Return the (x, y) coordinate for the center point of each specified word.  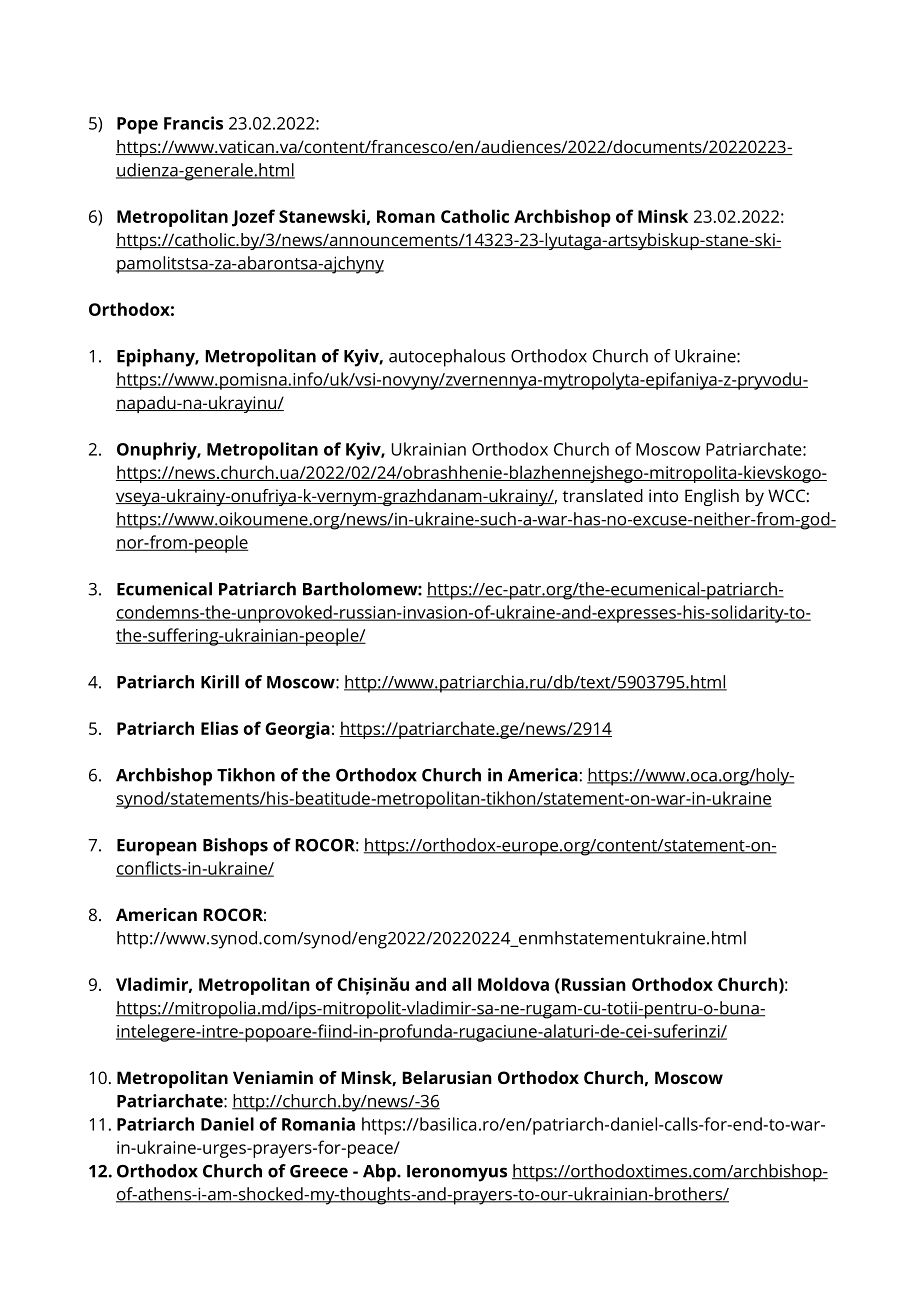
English (712, 497)
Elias (219, 728)
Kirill (220, 682)
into (663, 495)
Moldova (513, 984)
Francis (193, 123)
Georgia (297, 730)
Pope (137, 125)
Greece (319, 1171)
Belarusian (447, 1077)
